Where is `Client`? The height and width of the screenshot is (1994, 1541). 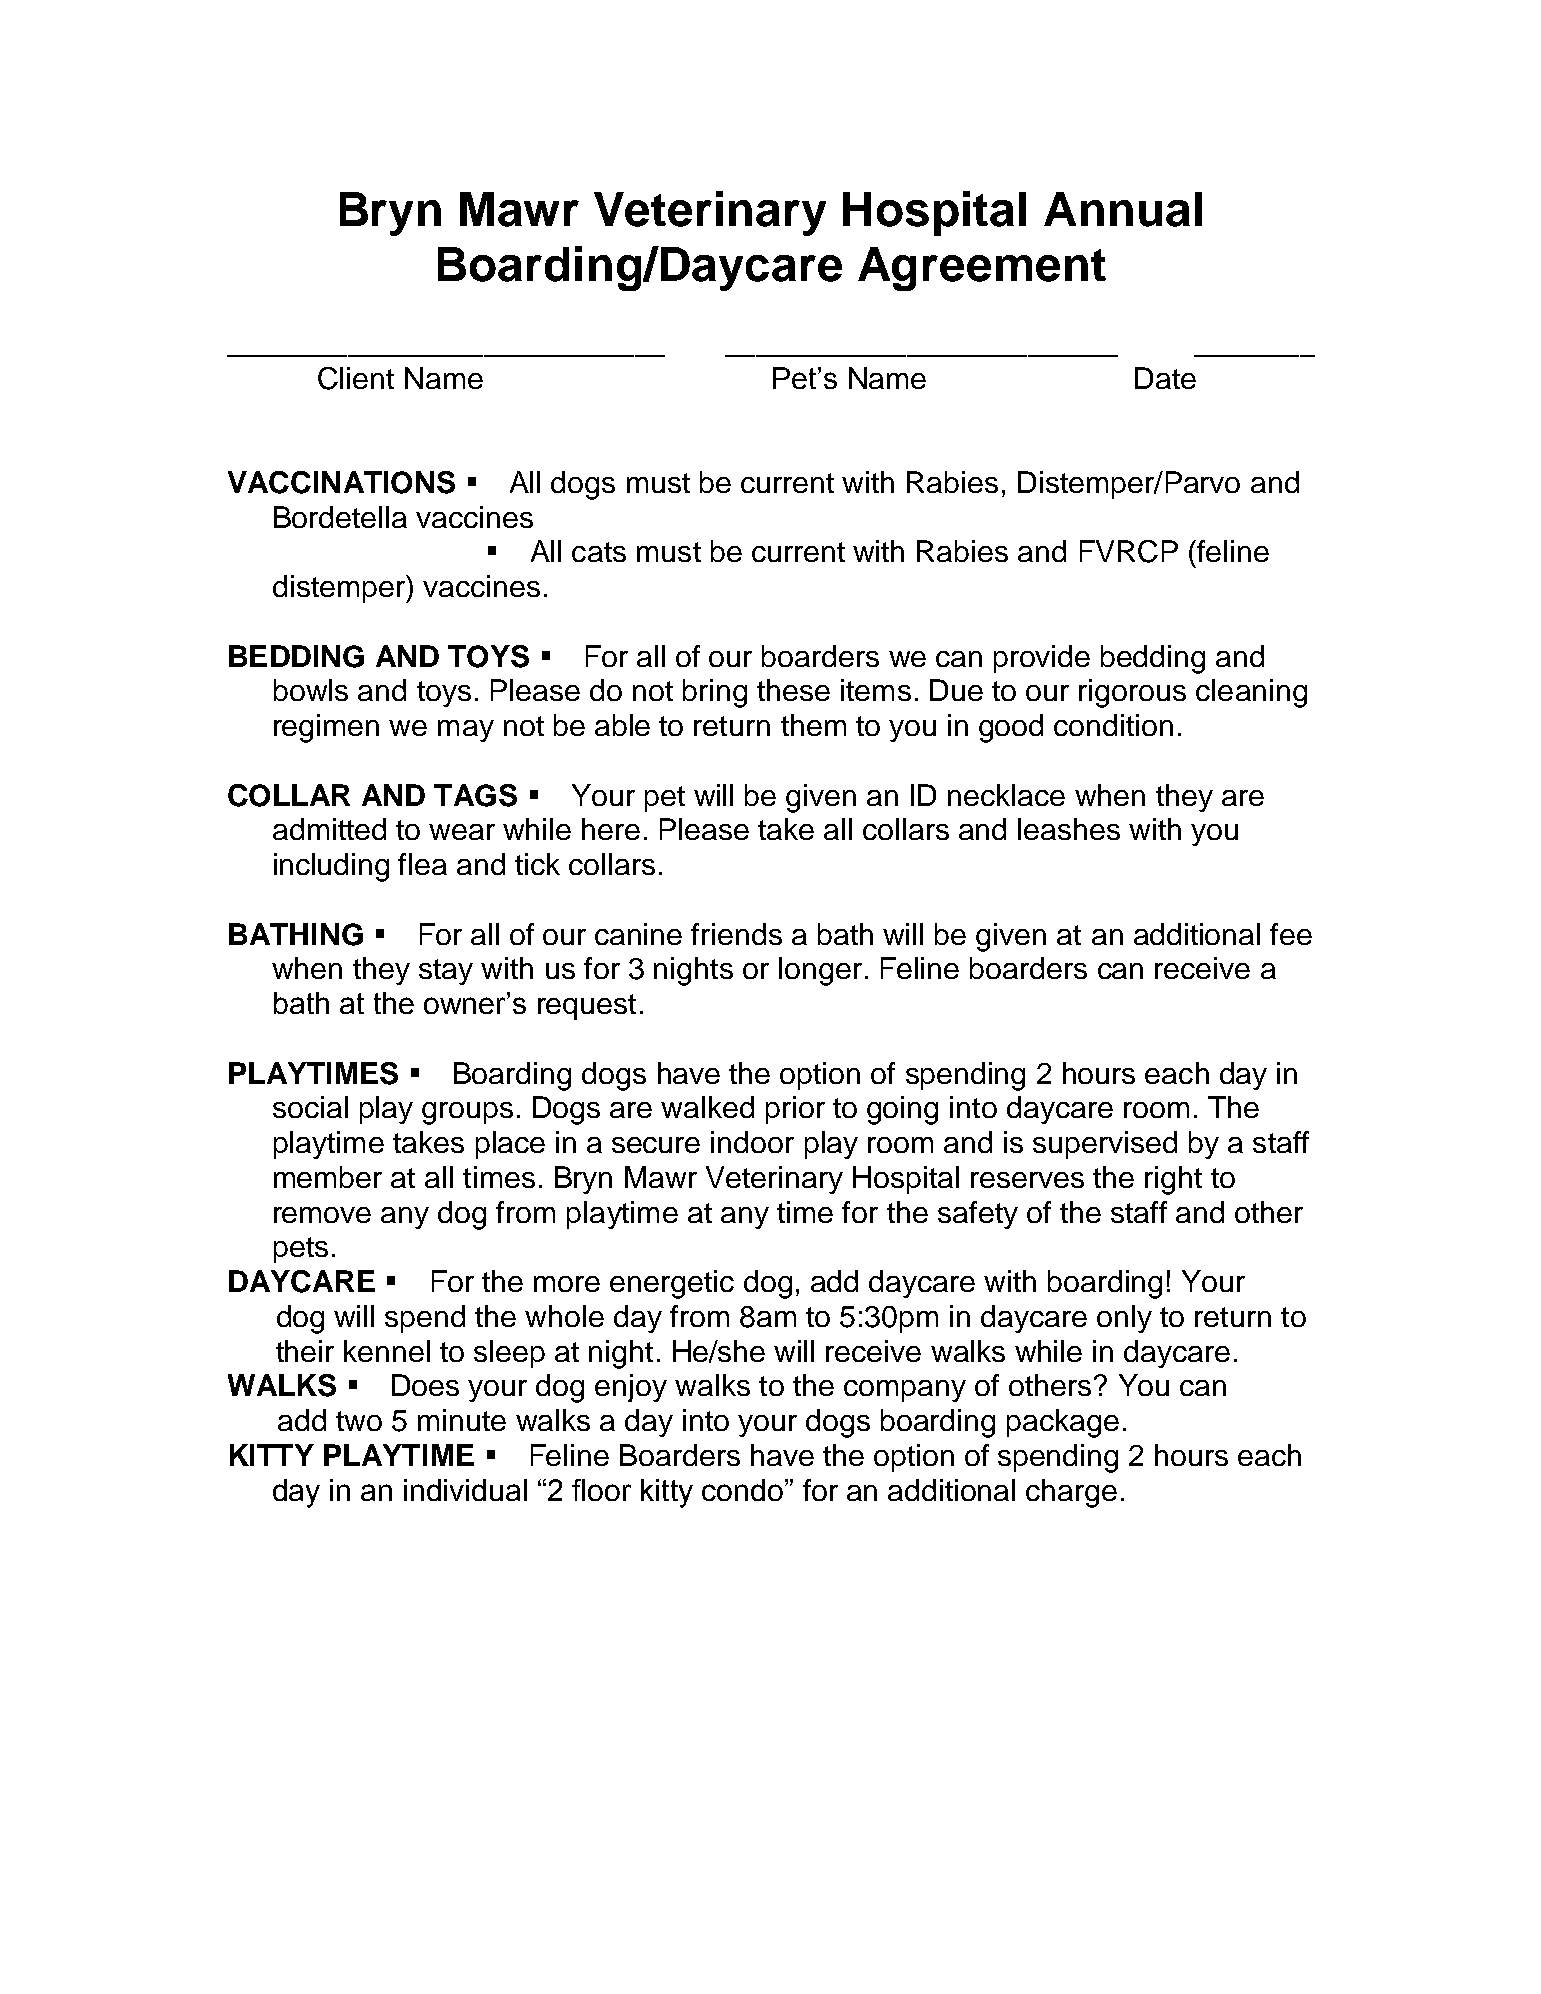
Client is located at coordinates (356, 378).
